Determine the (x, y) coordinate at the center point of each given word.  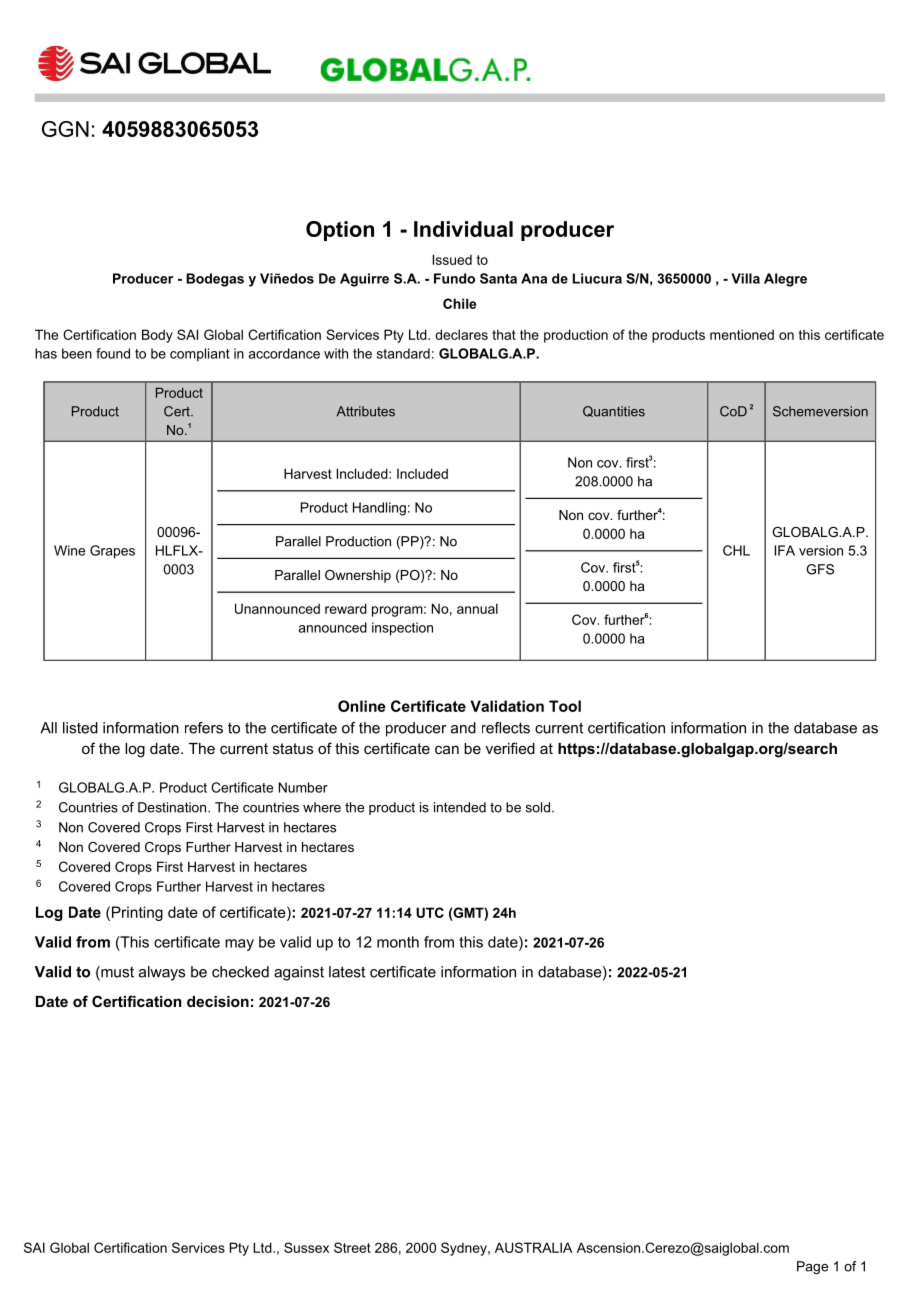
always (162, 973)
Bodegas (215, 280)
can (447, 749)
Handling (379, 509)
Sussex (306, 1247)
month (398, 942)
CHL (736, 550)
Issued (452, 259)
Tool (565, 706)
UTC (430, 912)
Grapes (112, 552)
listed (80, 728)
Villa (745, 278)
